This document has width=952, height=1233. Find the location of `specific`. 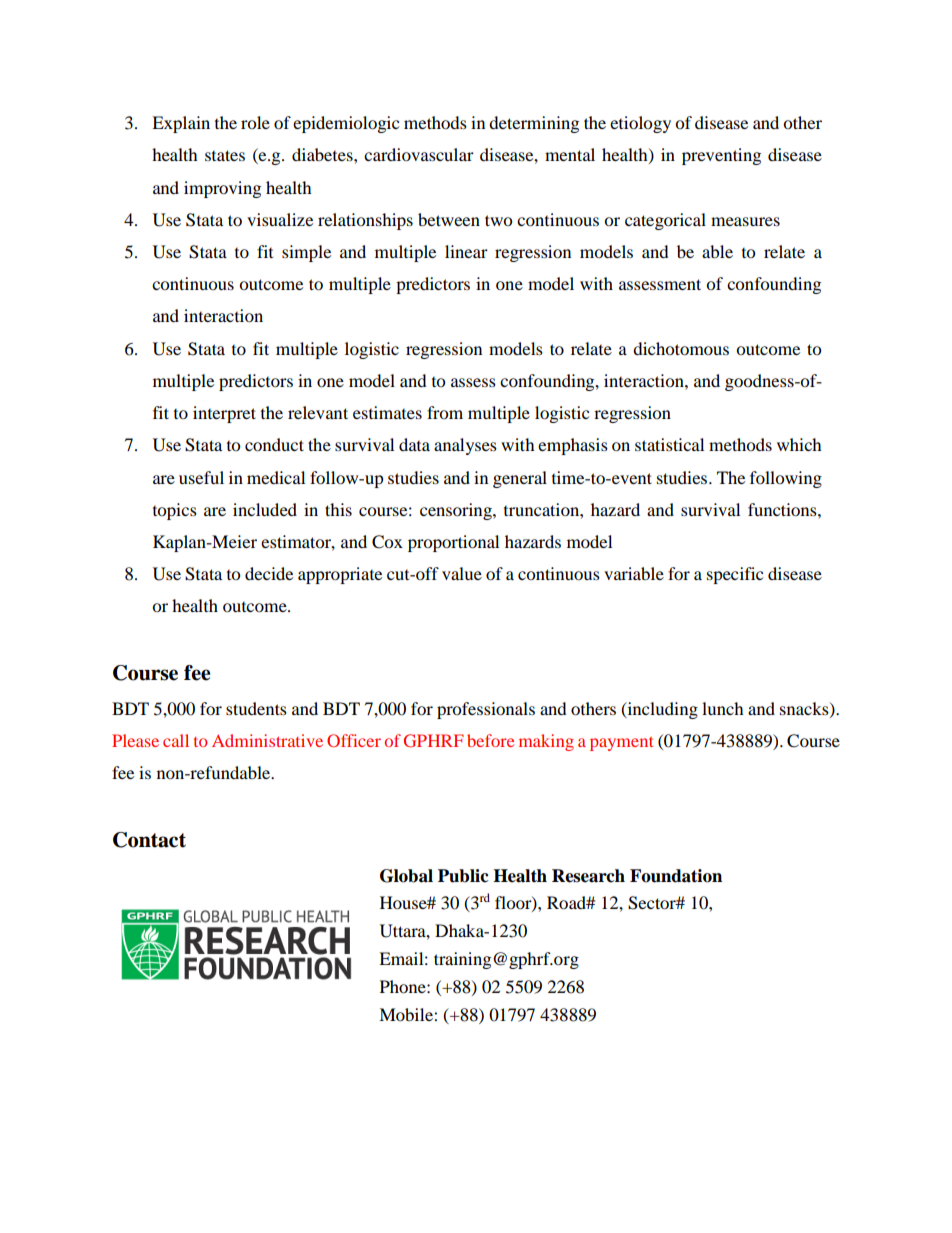

specific is located at coordinates (735, 575).
